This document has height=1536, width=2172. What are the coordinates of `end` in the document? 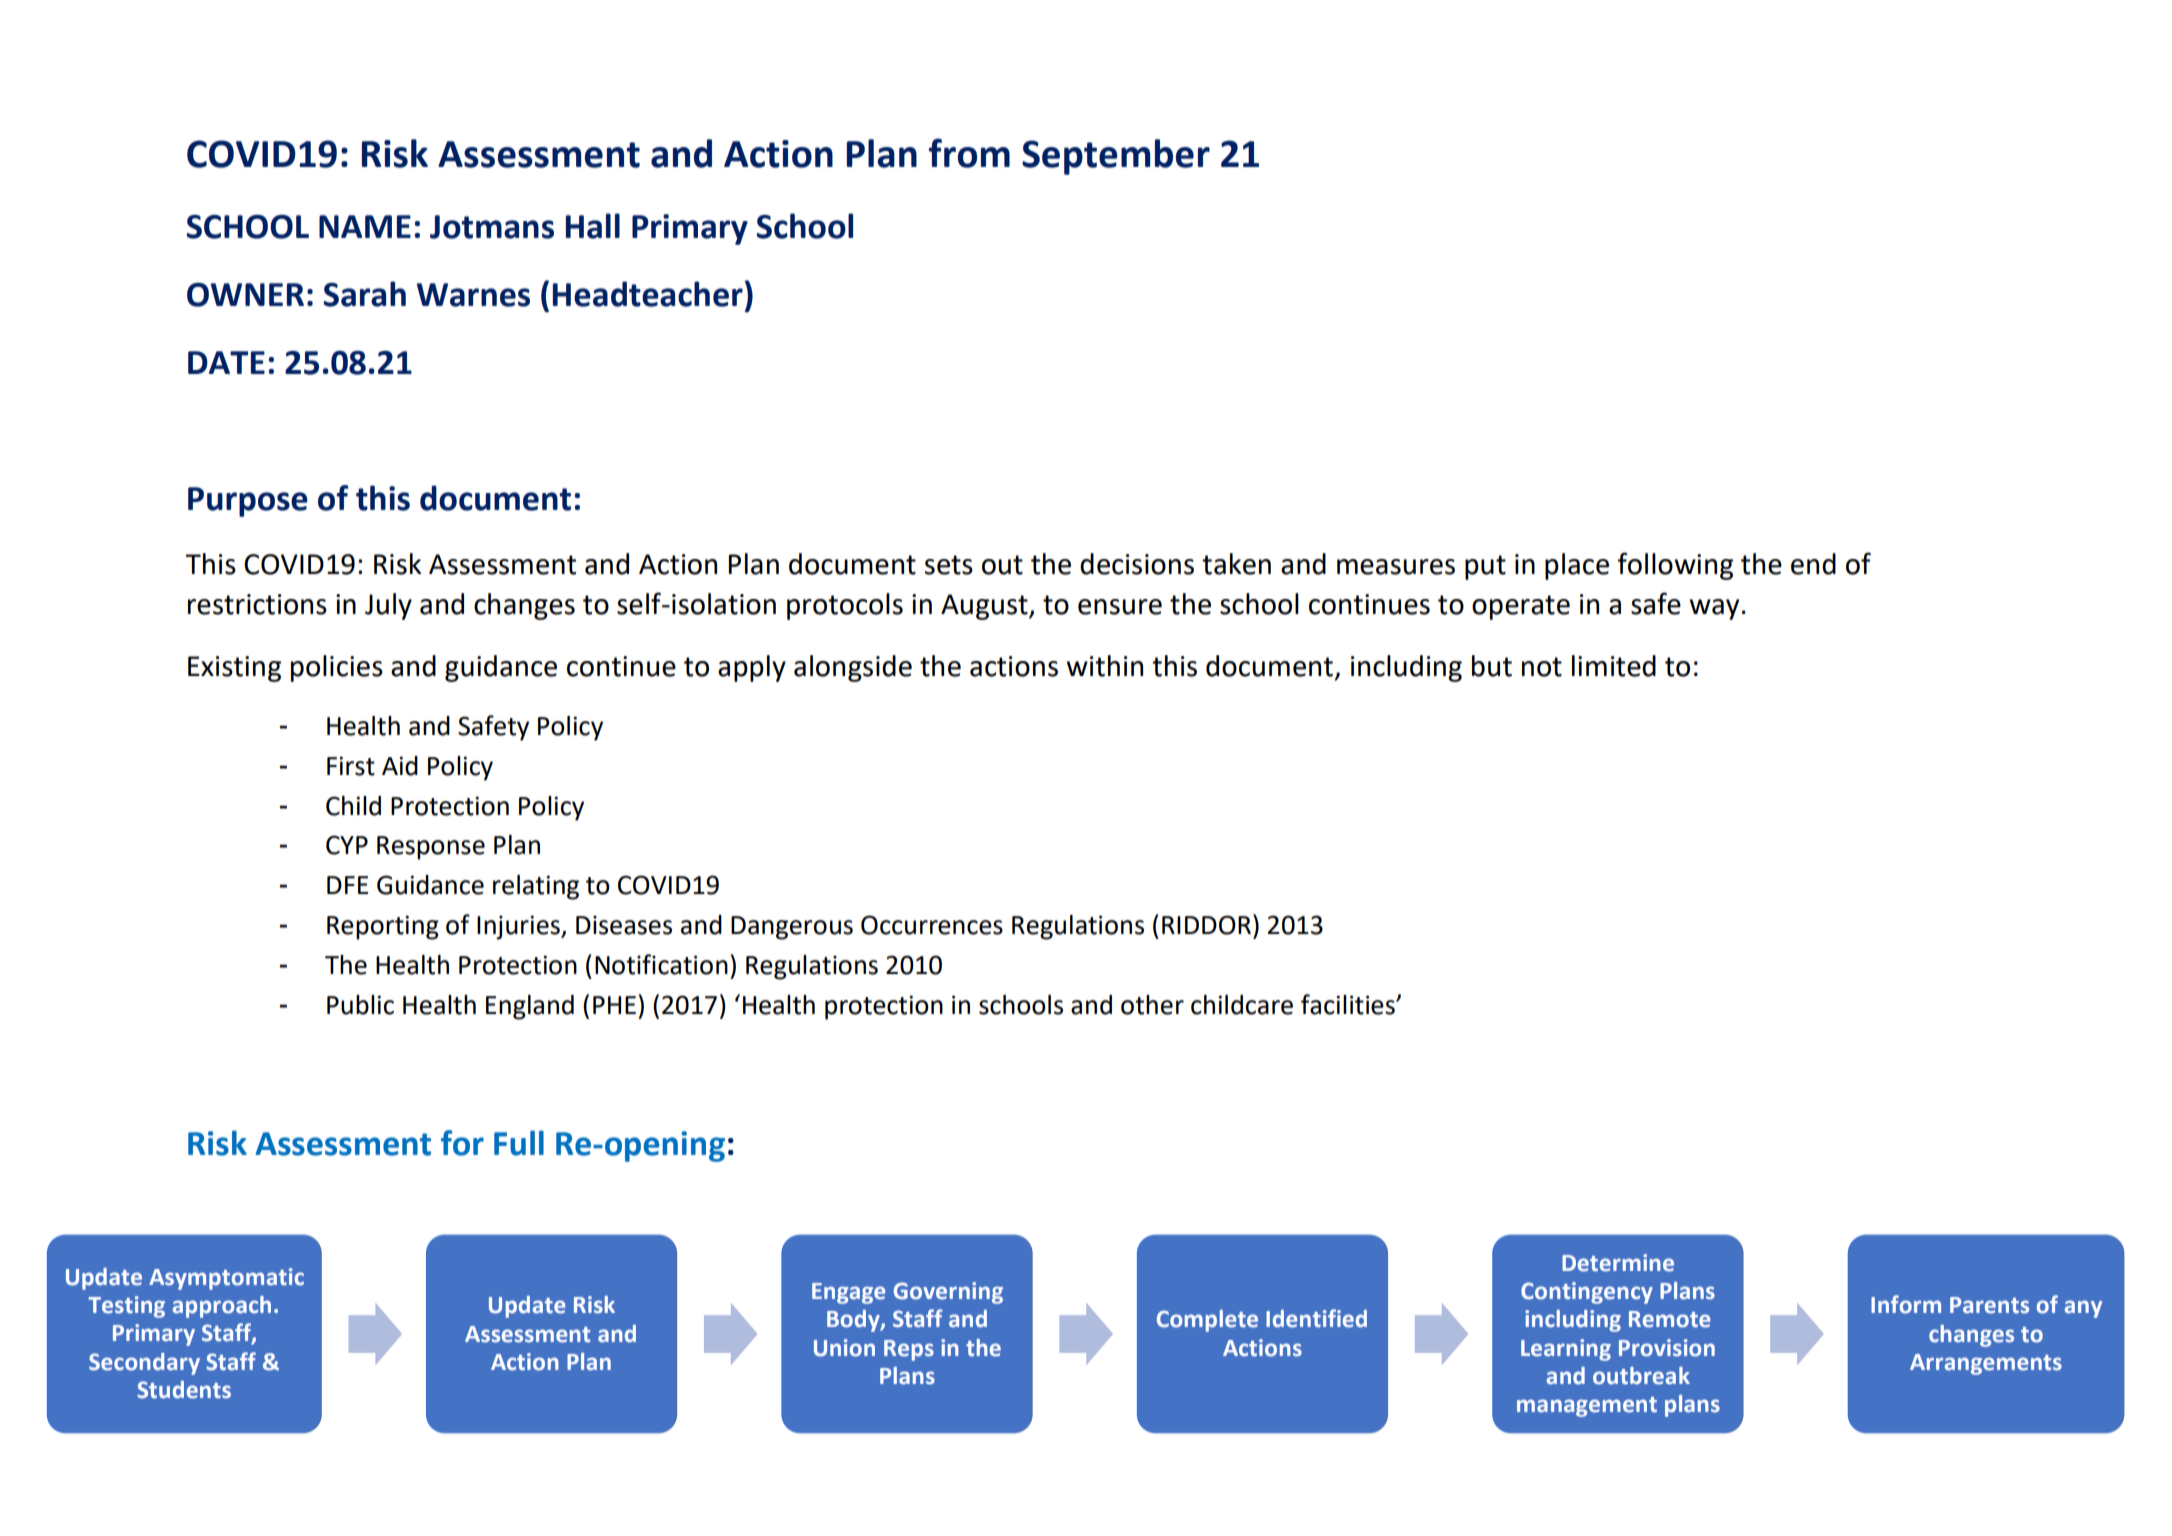 It's located at (1813, 564).
